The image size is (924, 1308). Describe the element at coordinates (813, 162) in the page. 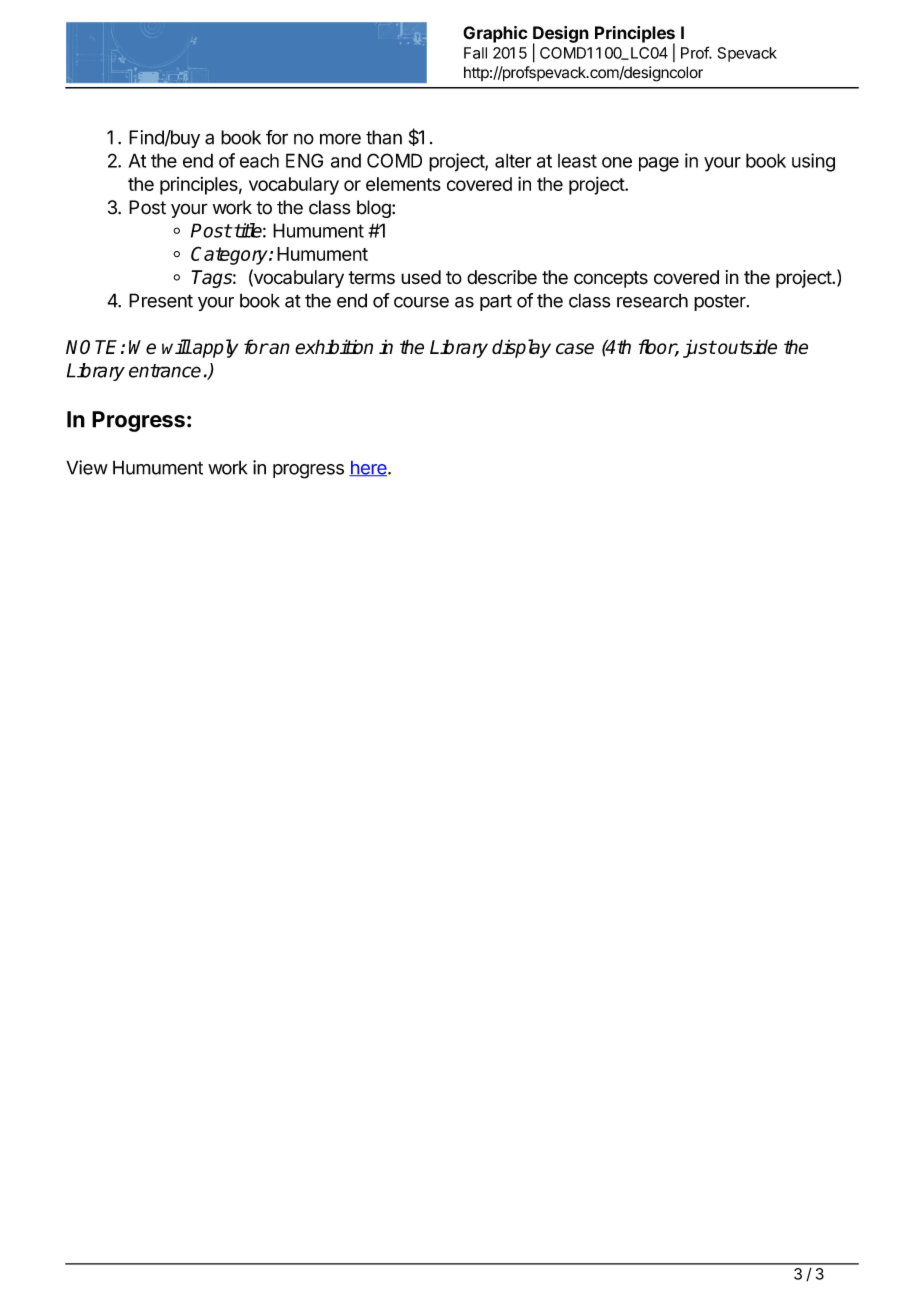

I see `using` at that location.
